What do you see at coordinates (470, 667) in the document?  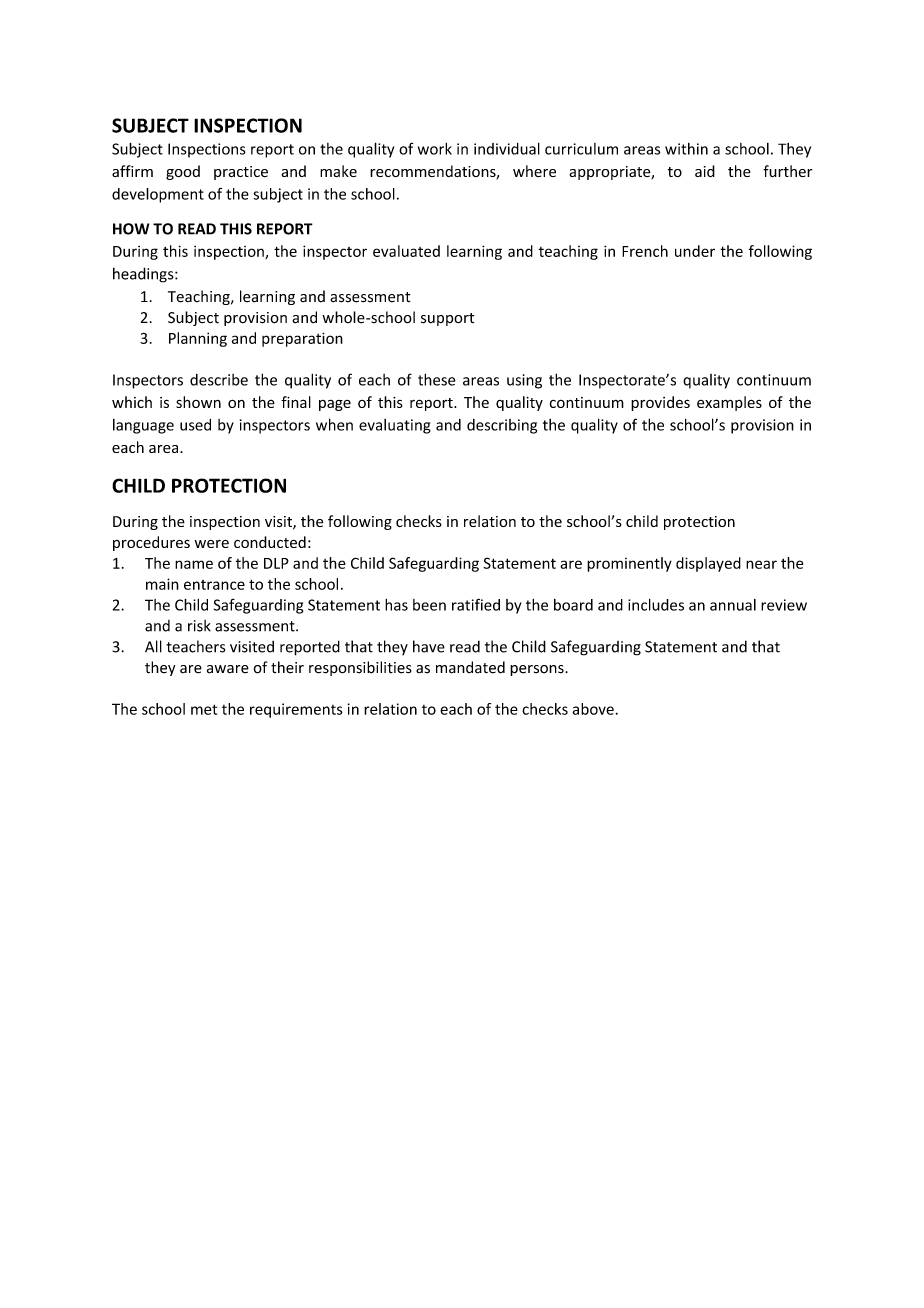 I see `mandated` at bounding box center [470, 667].
